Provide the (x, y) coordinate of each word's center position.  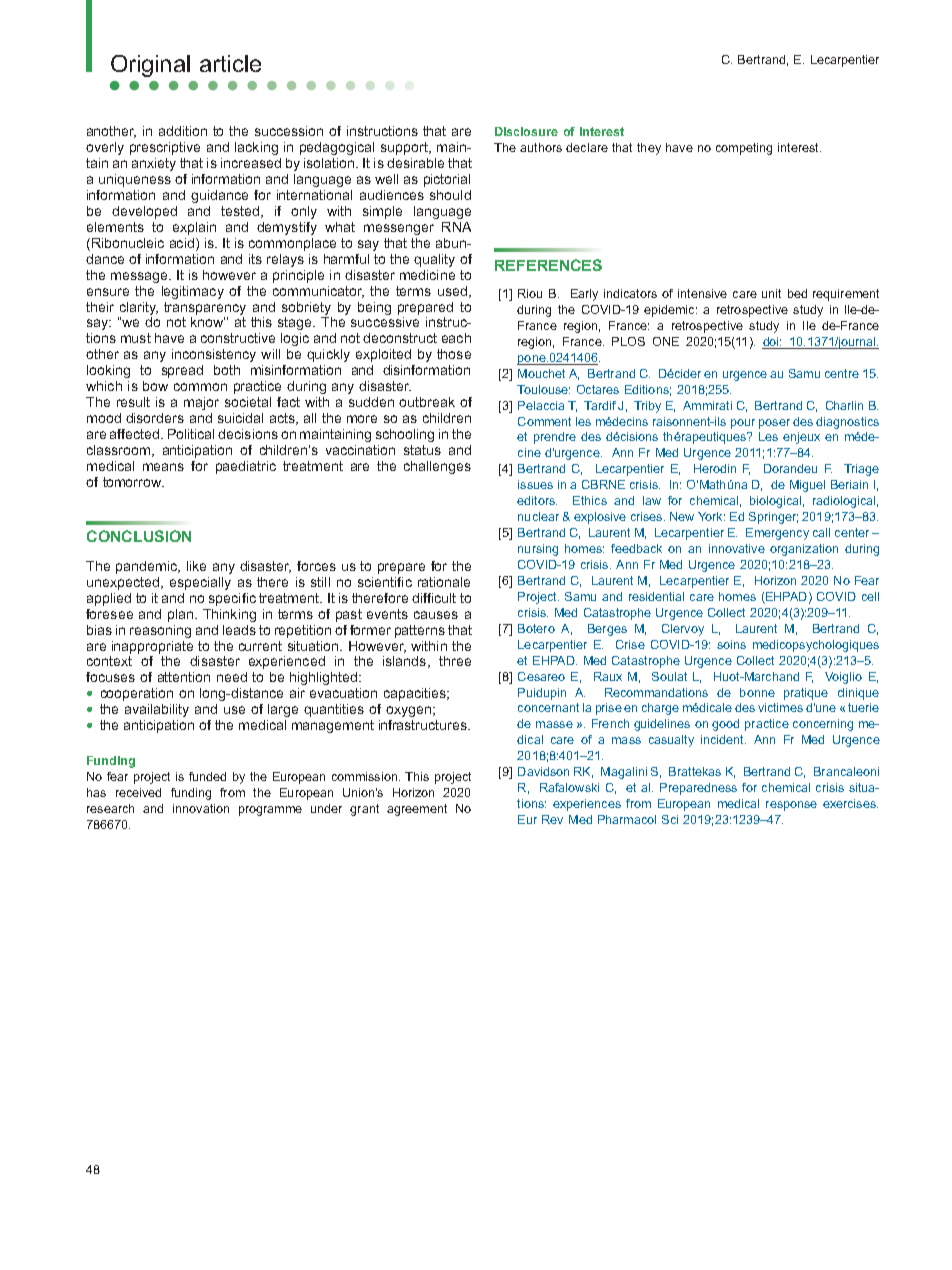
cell (870, 596)
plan (182, 615)
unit (771, 293)
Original (150, 66)
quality (434, 260)
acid (182, 243)
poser (774, 424)
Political (191, 434)
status (422, 450)
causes (436, 615)
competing (744, 149)
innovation (201, 808)
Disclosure (526, 131)
